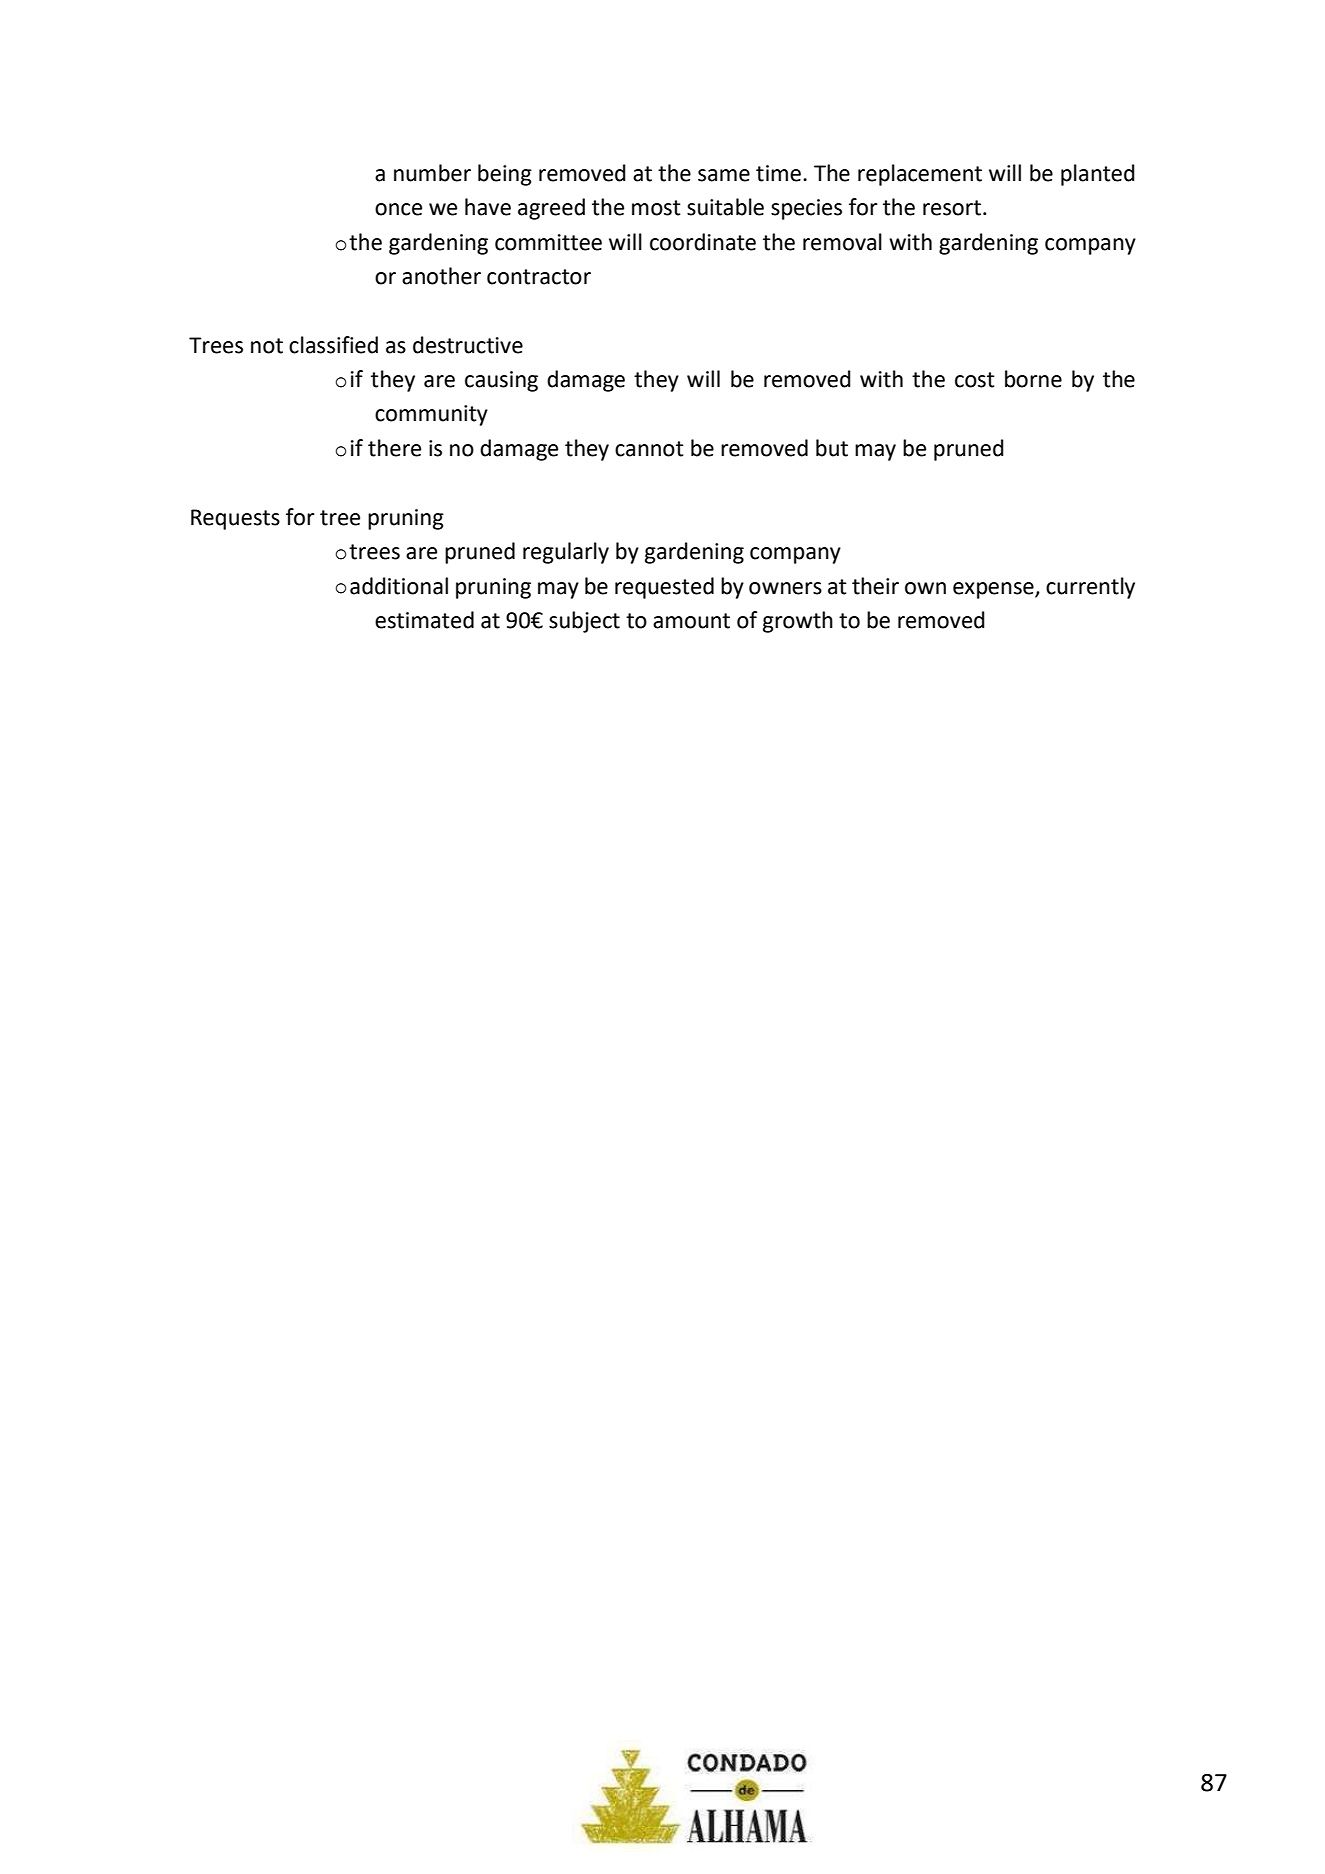 This screenshot has height=1874, width=1325. What do you see at coordinates (724, 175) in the screenshot?
I see `same` at bounding box center [724, 175].
